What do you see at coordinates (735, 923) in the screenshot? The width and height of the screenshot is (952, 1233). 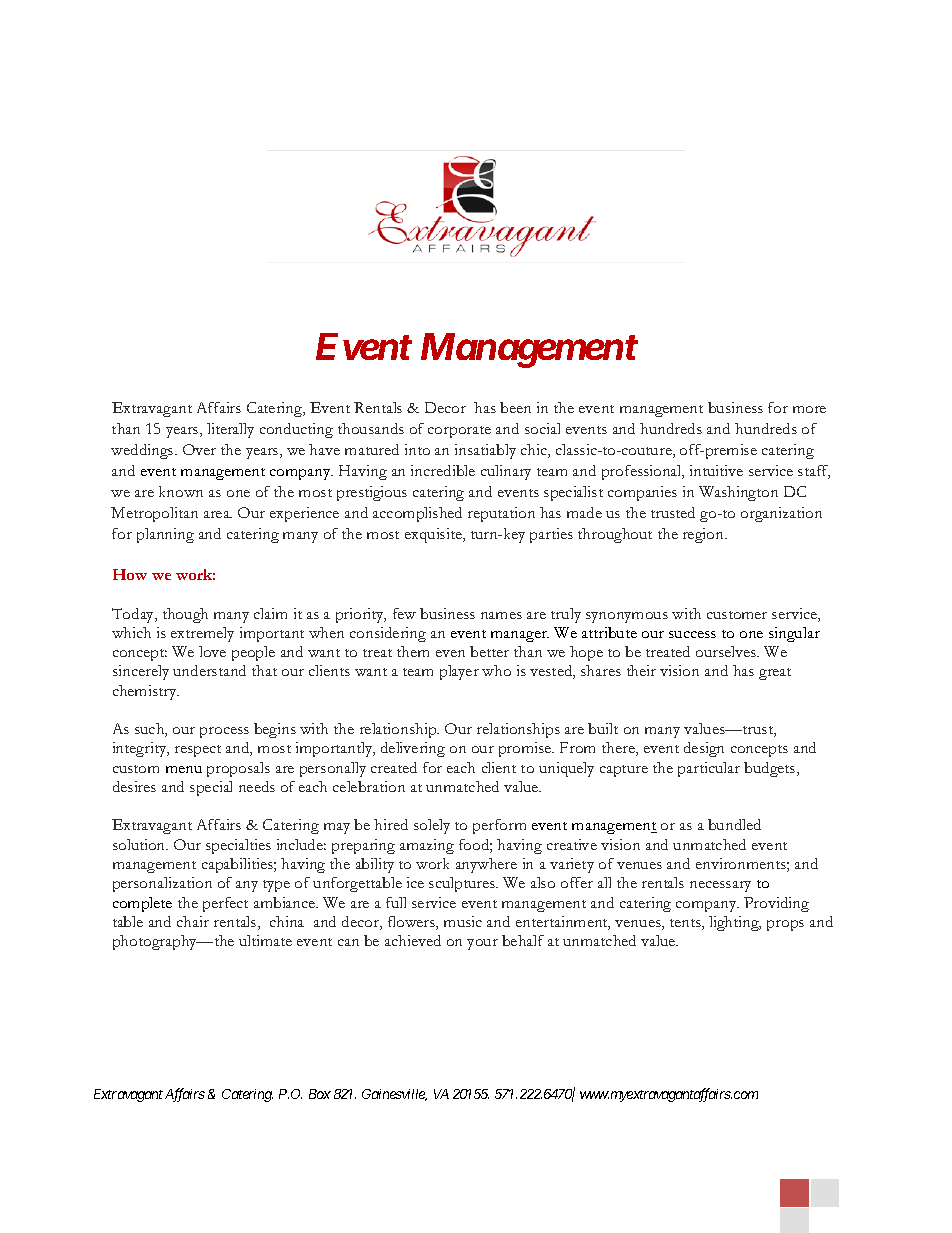 I see `lighting` at bounding box center [735, 923].
